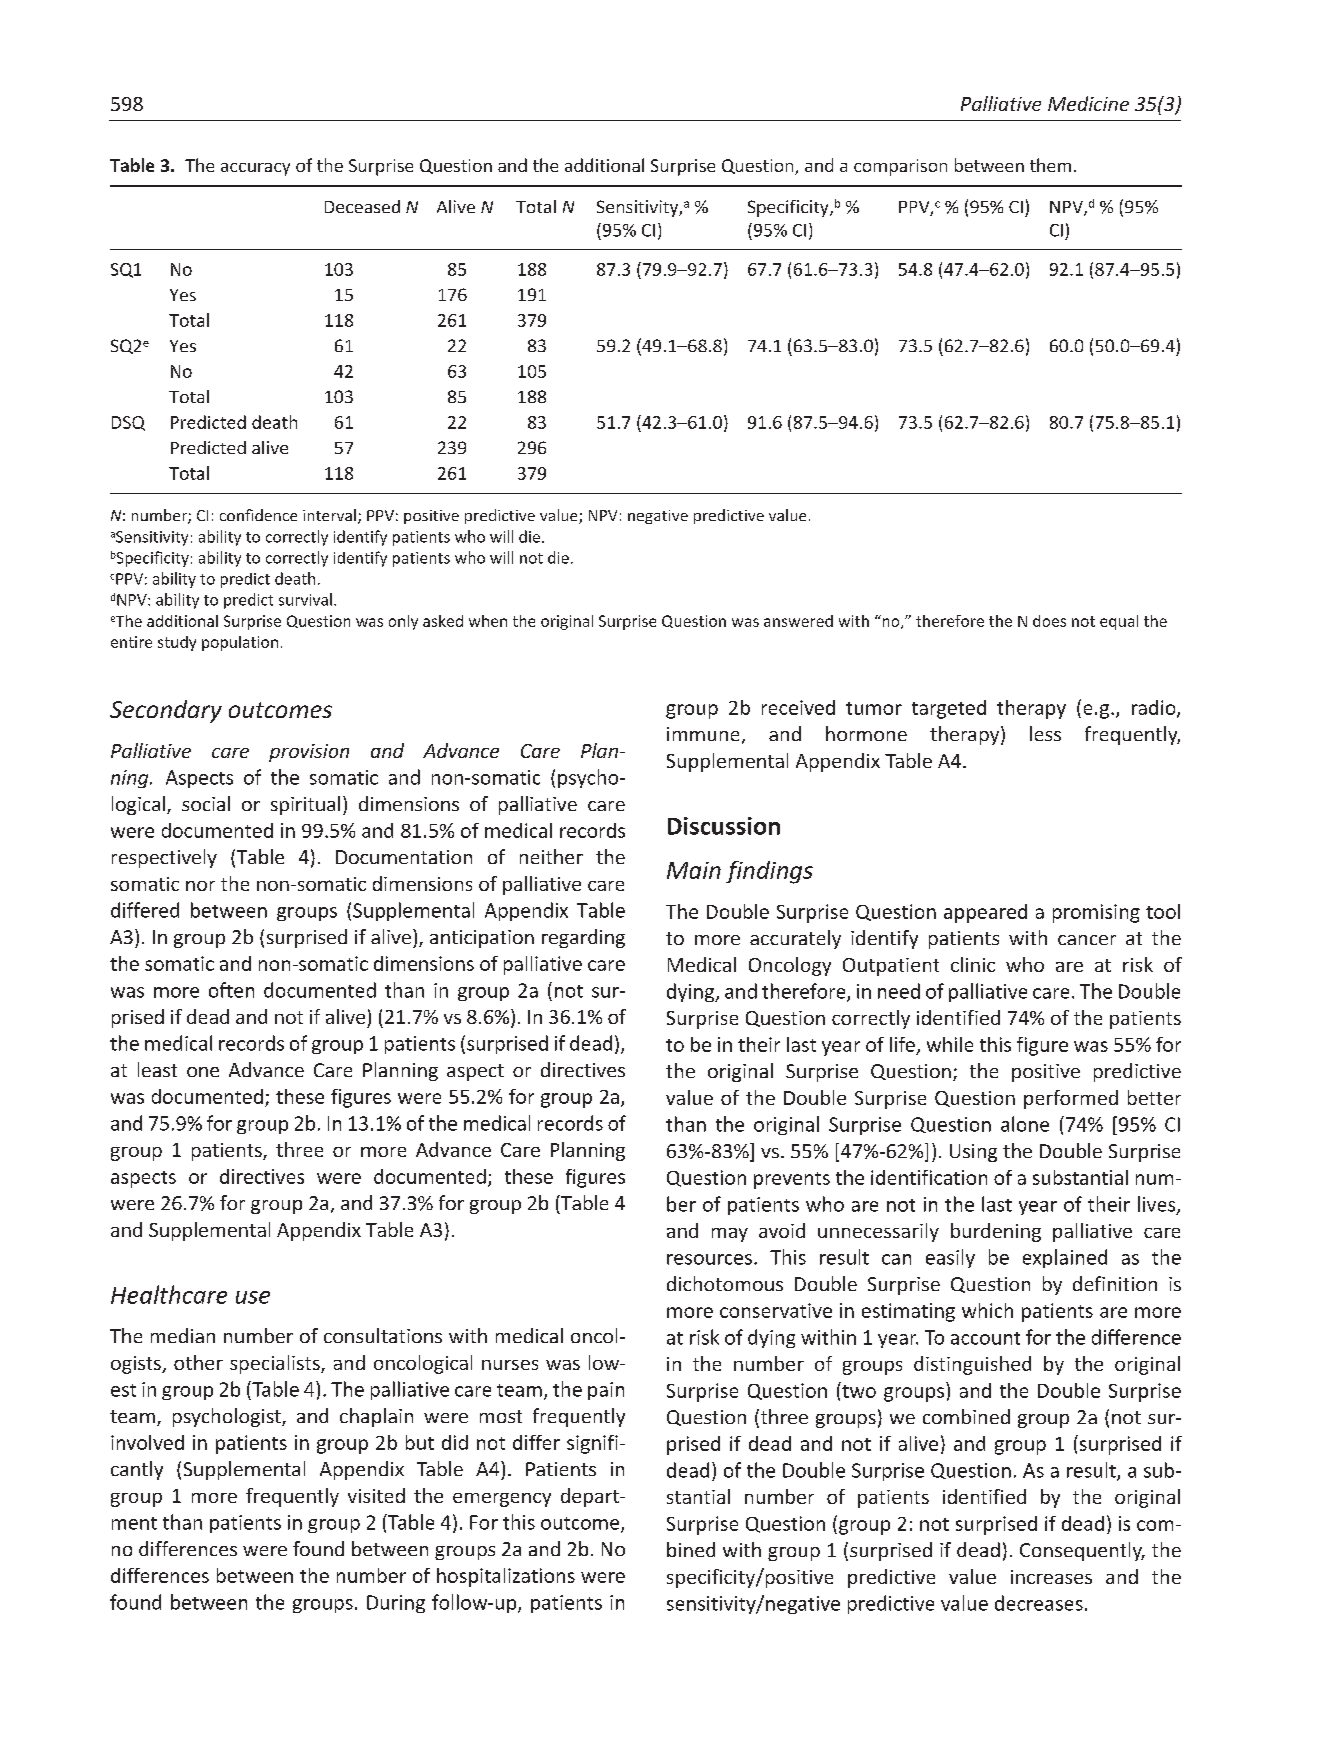 This screenshot has height=1760, width=1320. I want to click on appeared, so click(985, 913).
